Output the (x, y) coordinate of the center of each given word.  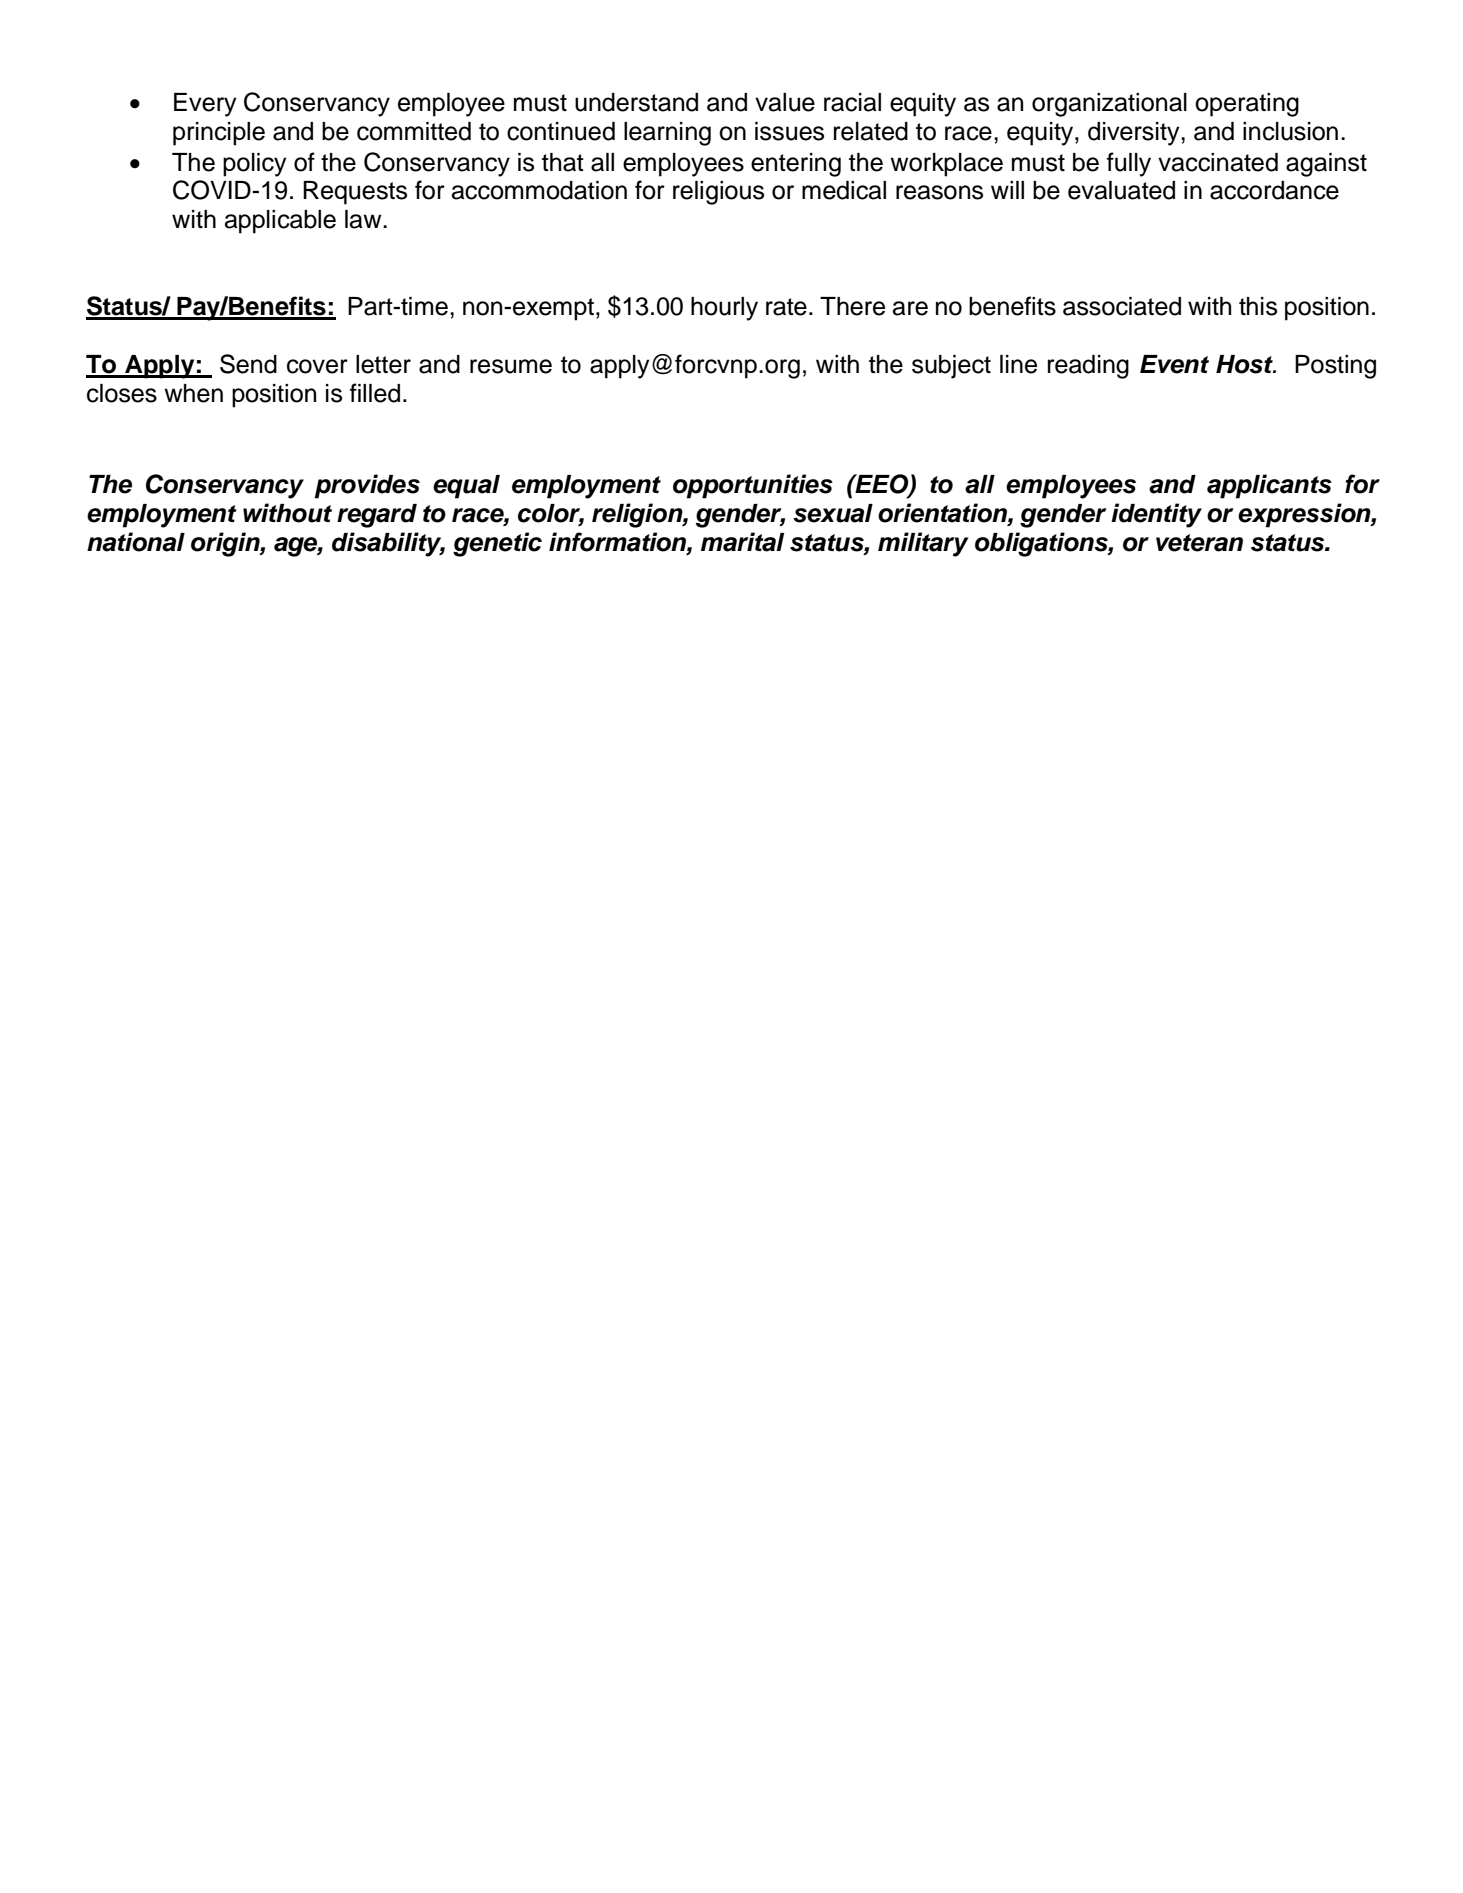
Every (205, 105)
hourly (724, 309)
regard (377, 516)
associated (1122, 306)
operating (1247, 105)
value (785, 102)
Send (248, 364)
